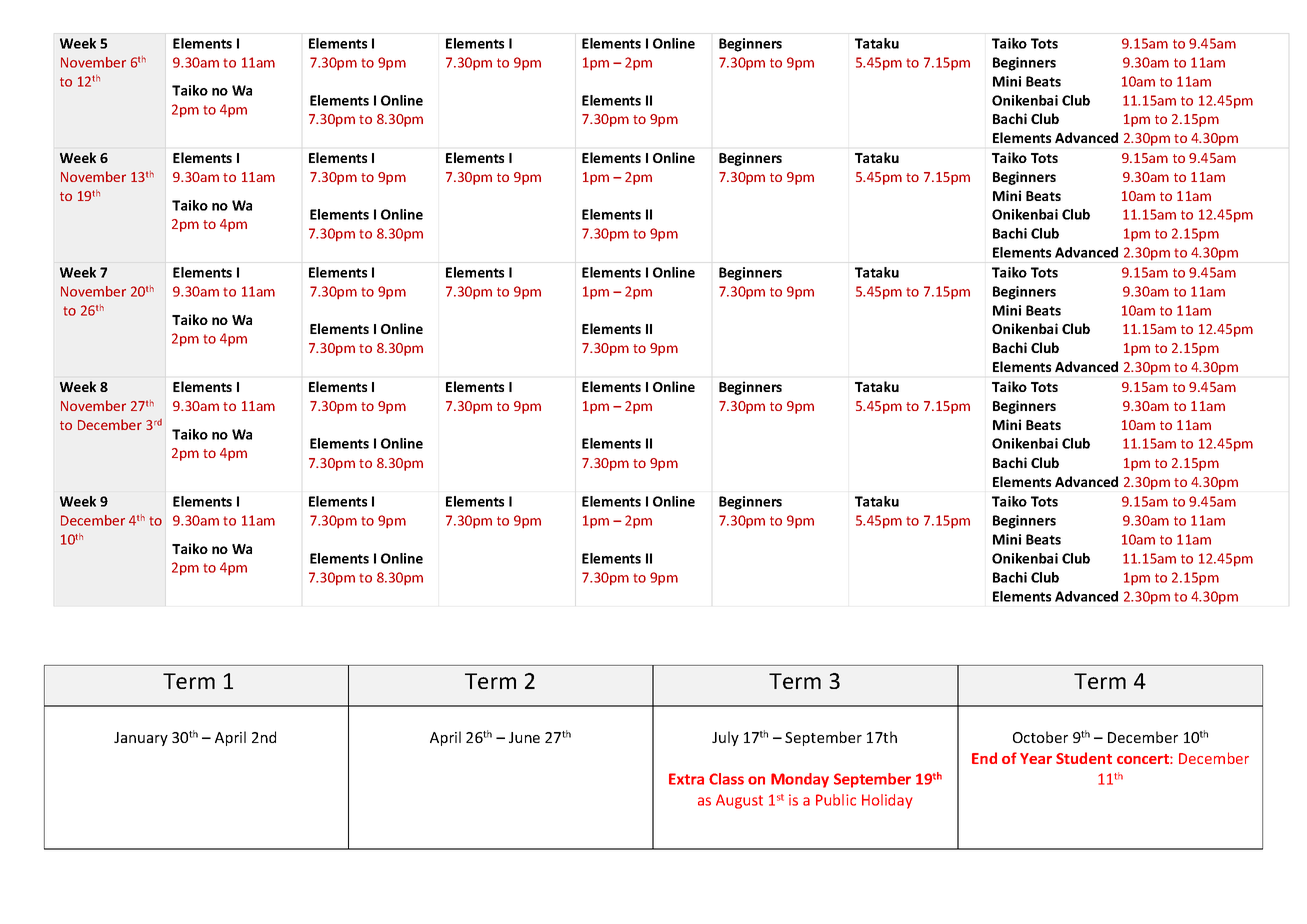  Describe the element at coordinates (739, 801) in the screenshot. I see `August` at that location.
